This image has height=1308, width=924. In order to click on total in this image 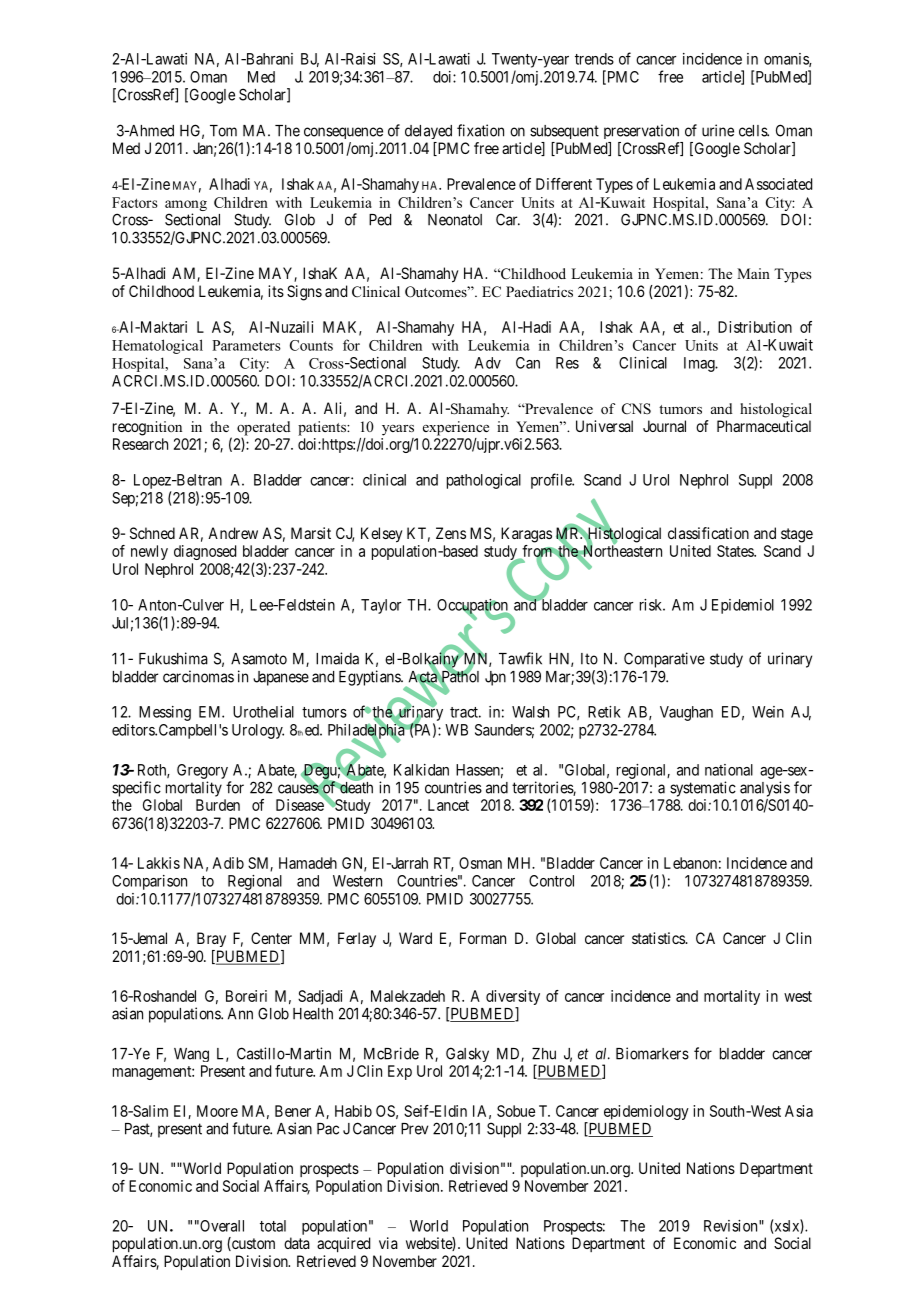, I will do `click(273, 1226)`.
